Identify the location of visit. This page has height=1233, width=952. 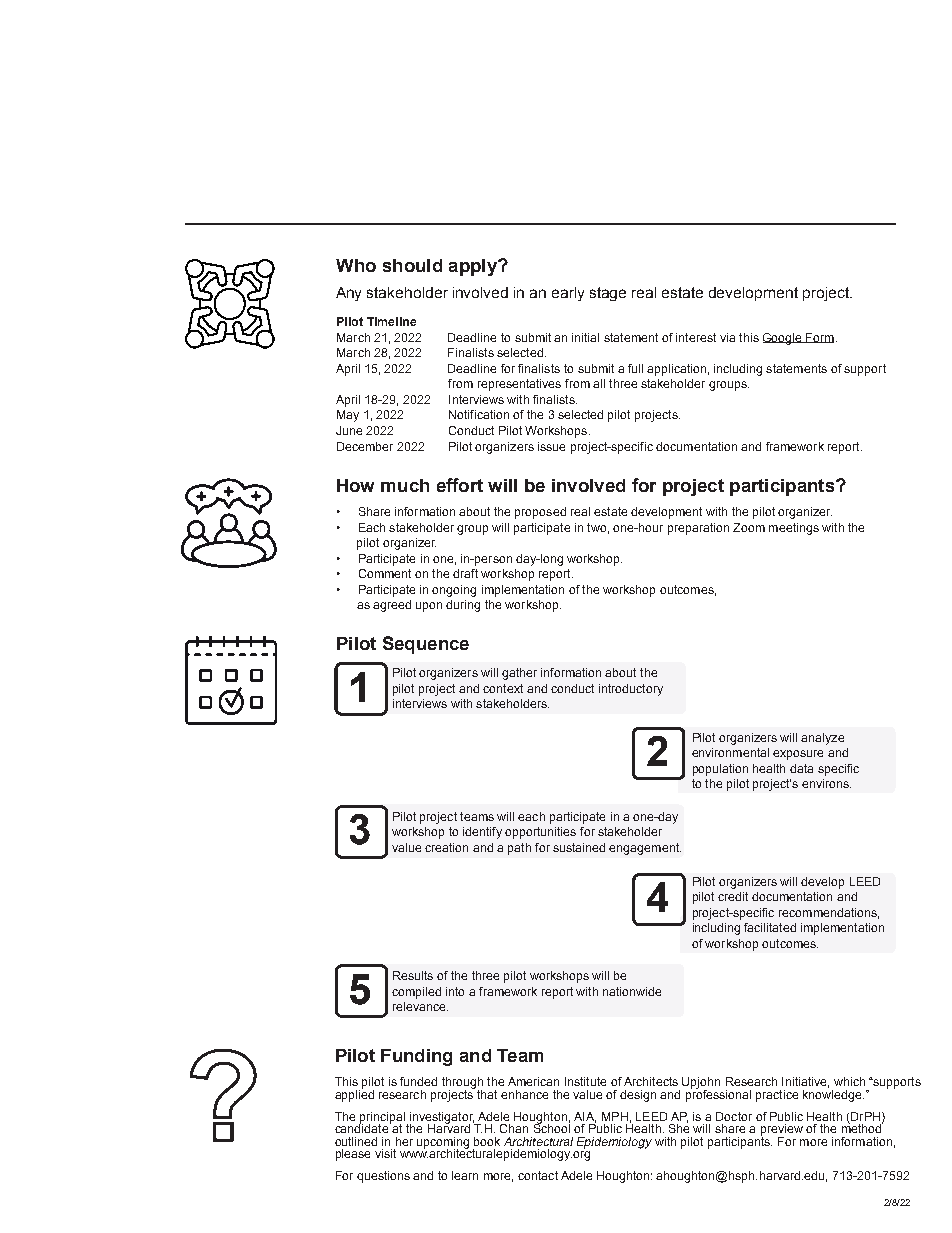
(385, 1153).
